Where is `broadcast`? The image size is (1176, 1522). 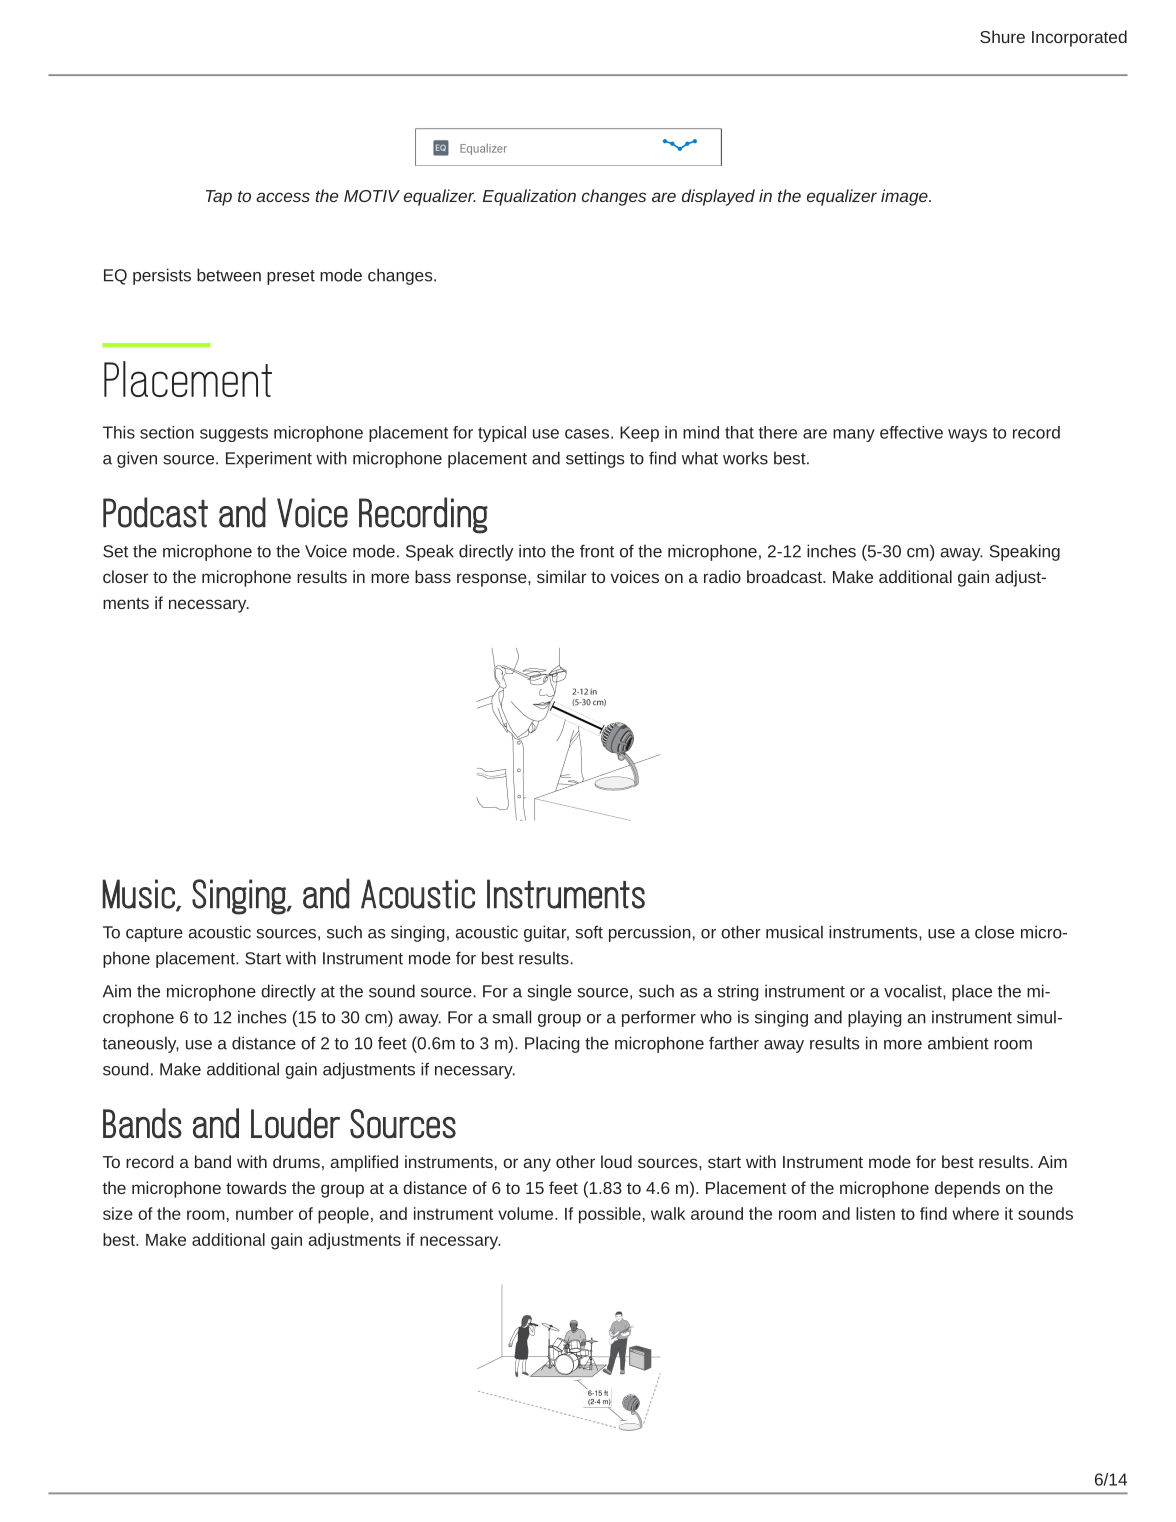
broadcast is located at coordinates (785, 576).
